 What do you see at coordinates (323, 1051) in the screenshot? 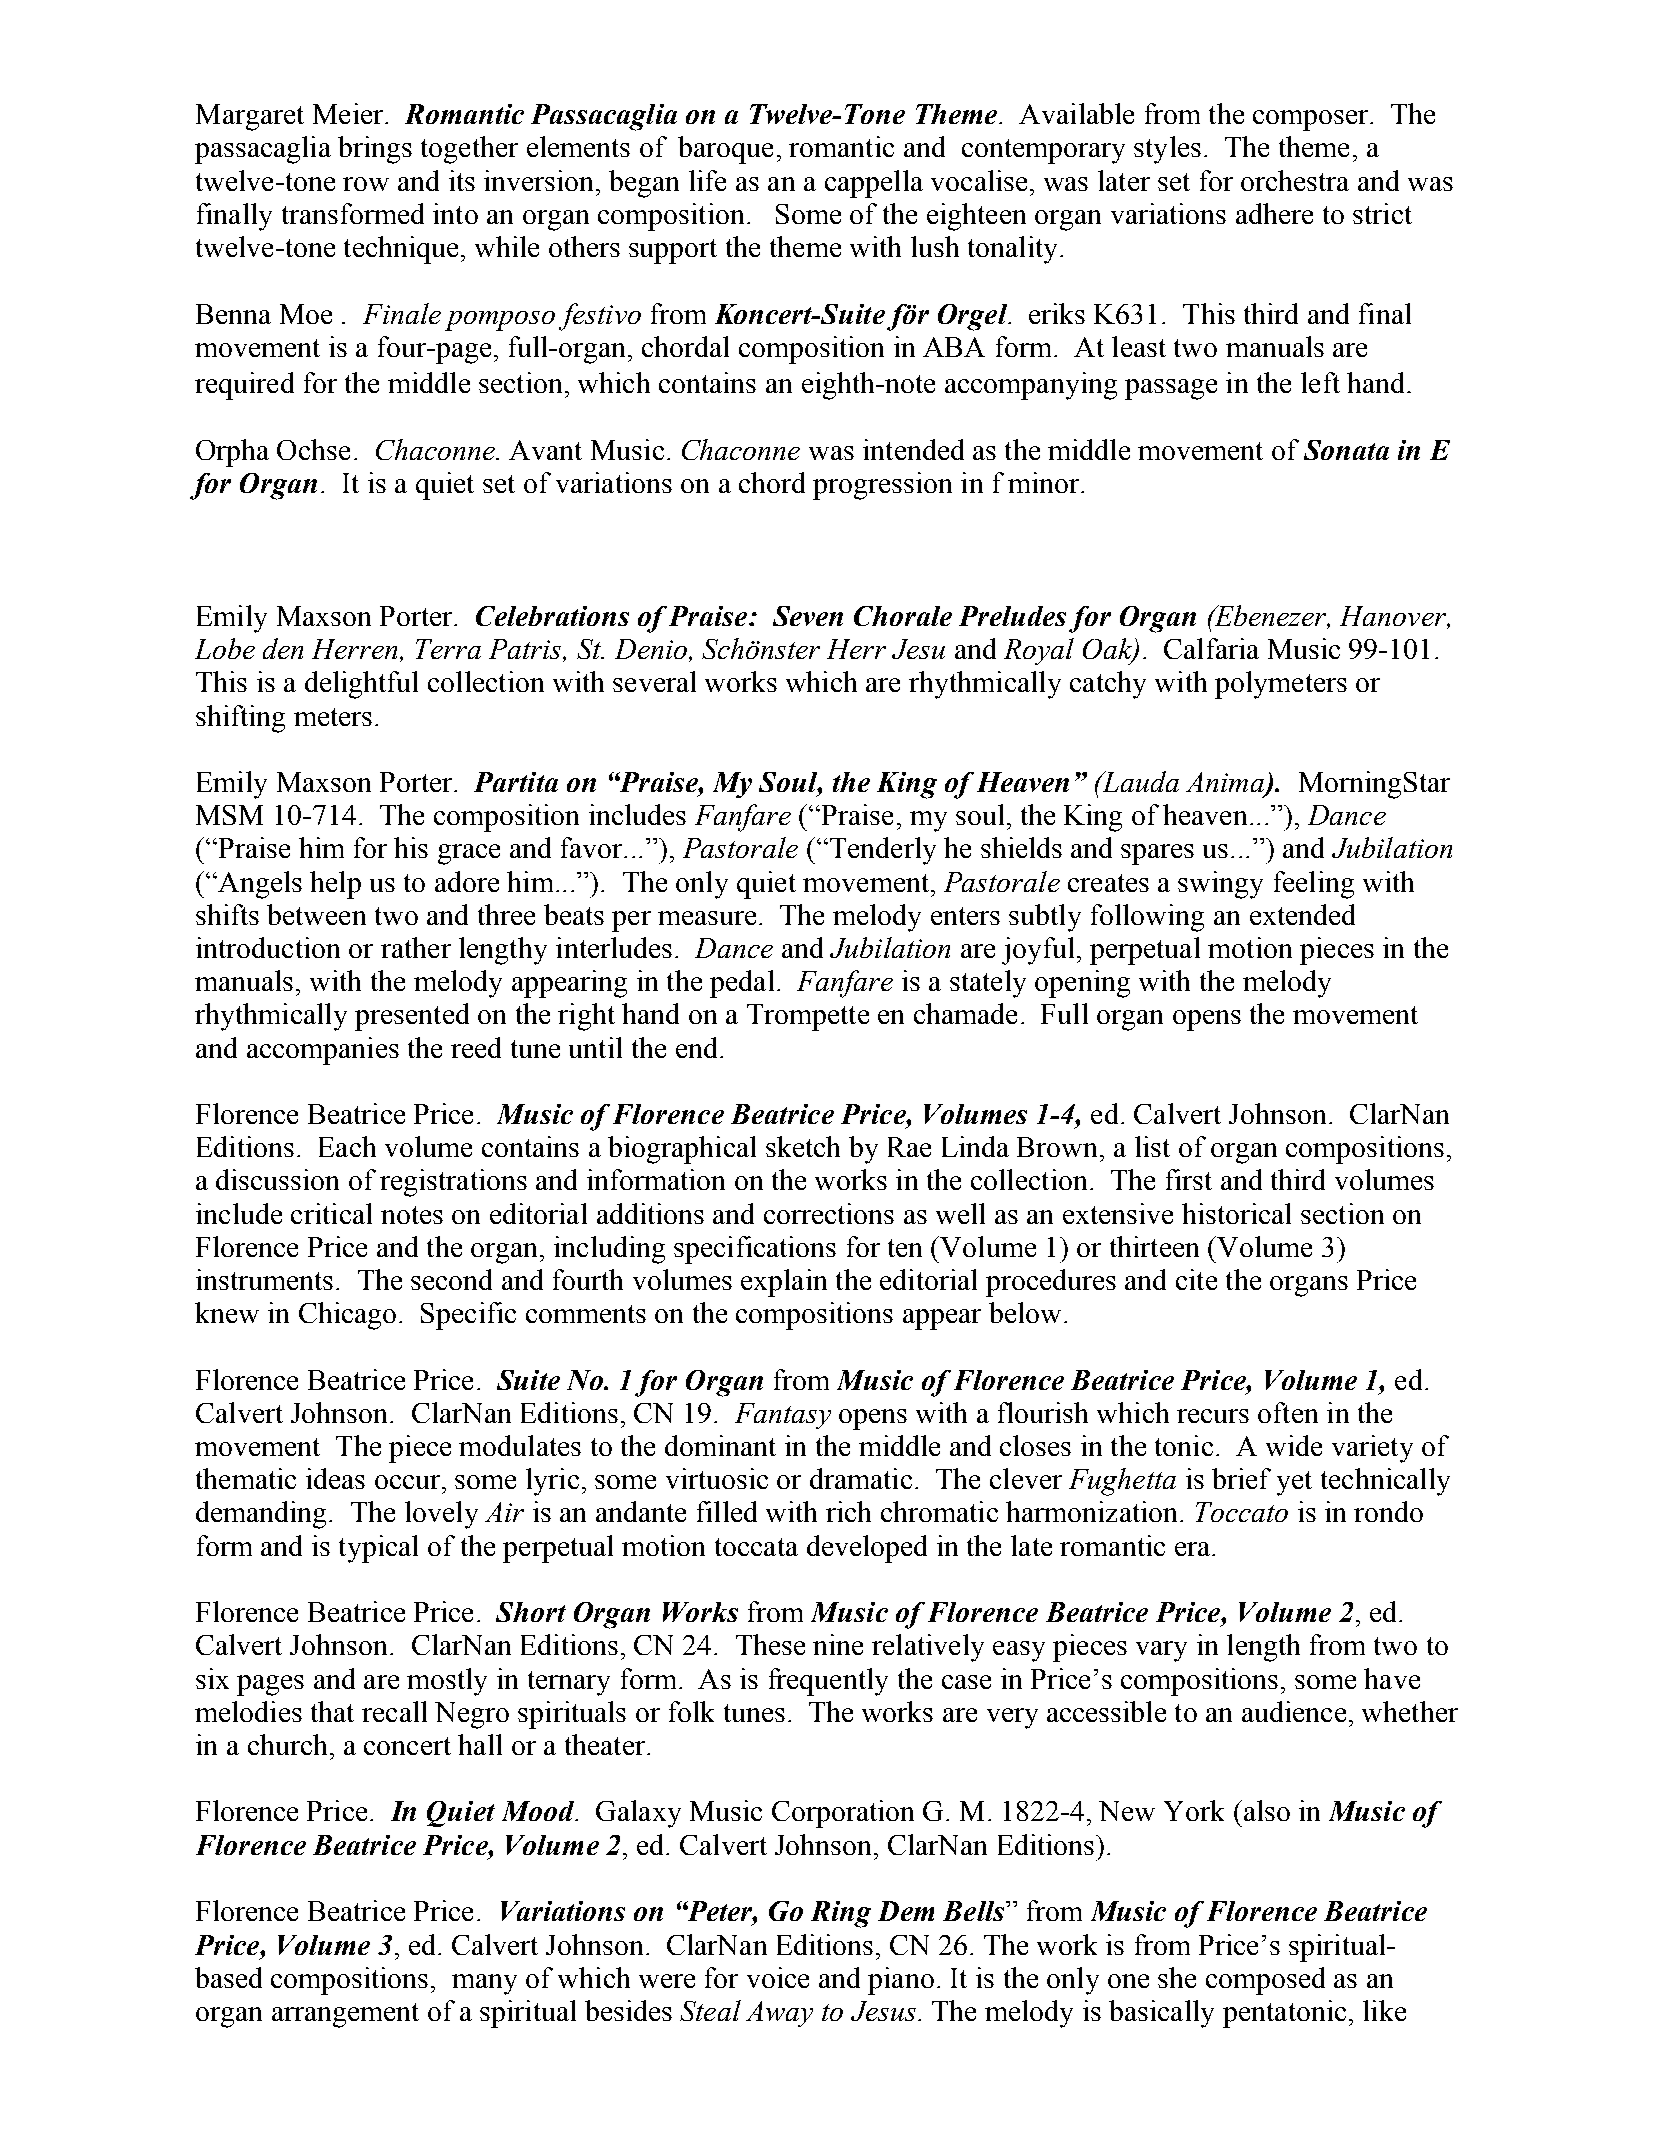
I see `accompanies` at bounding box center [323, 1051].
